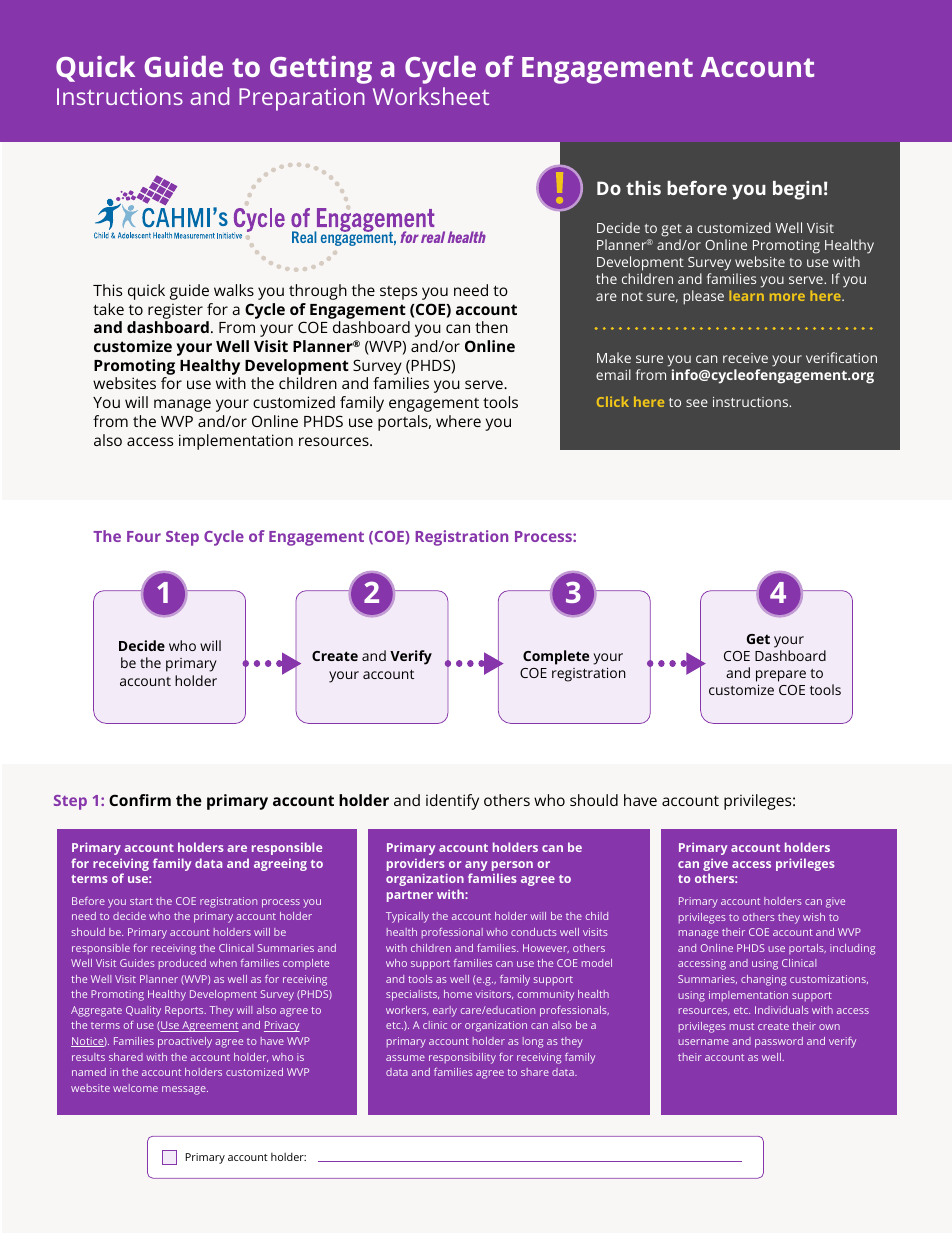 The width and height of the screenshot is (952, 1233). What do you see at coordinates (141, 901) in the screenshot?
I see `start` at bounding box center [141, 901].
